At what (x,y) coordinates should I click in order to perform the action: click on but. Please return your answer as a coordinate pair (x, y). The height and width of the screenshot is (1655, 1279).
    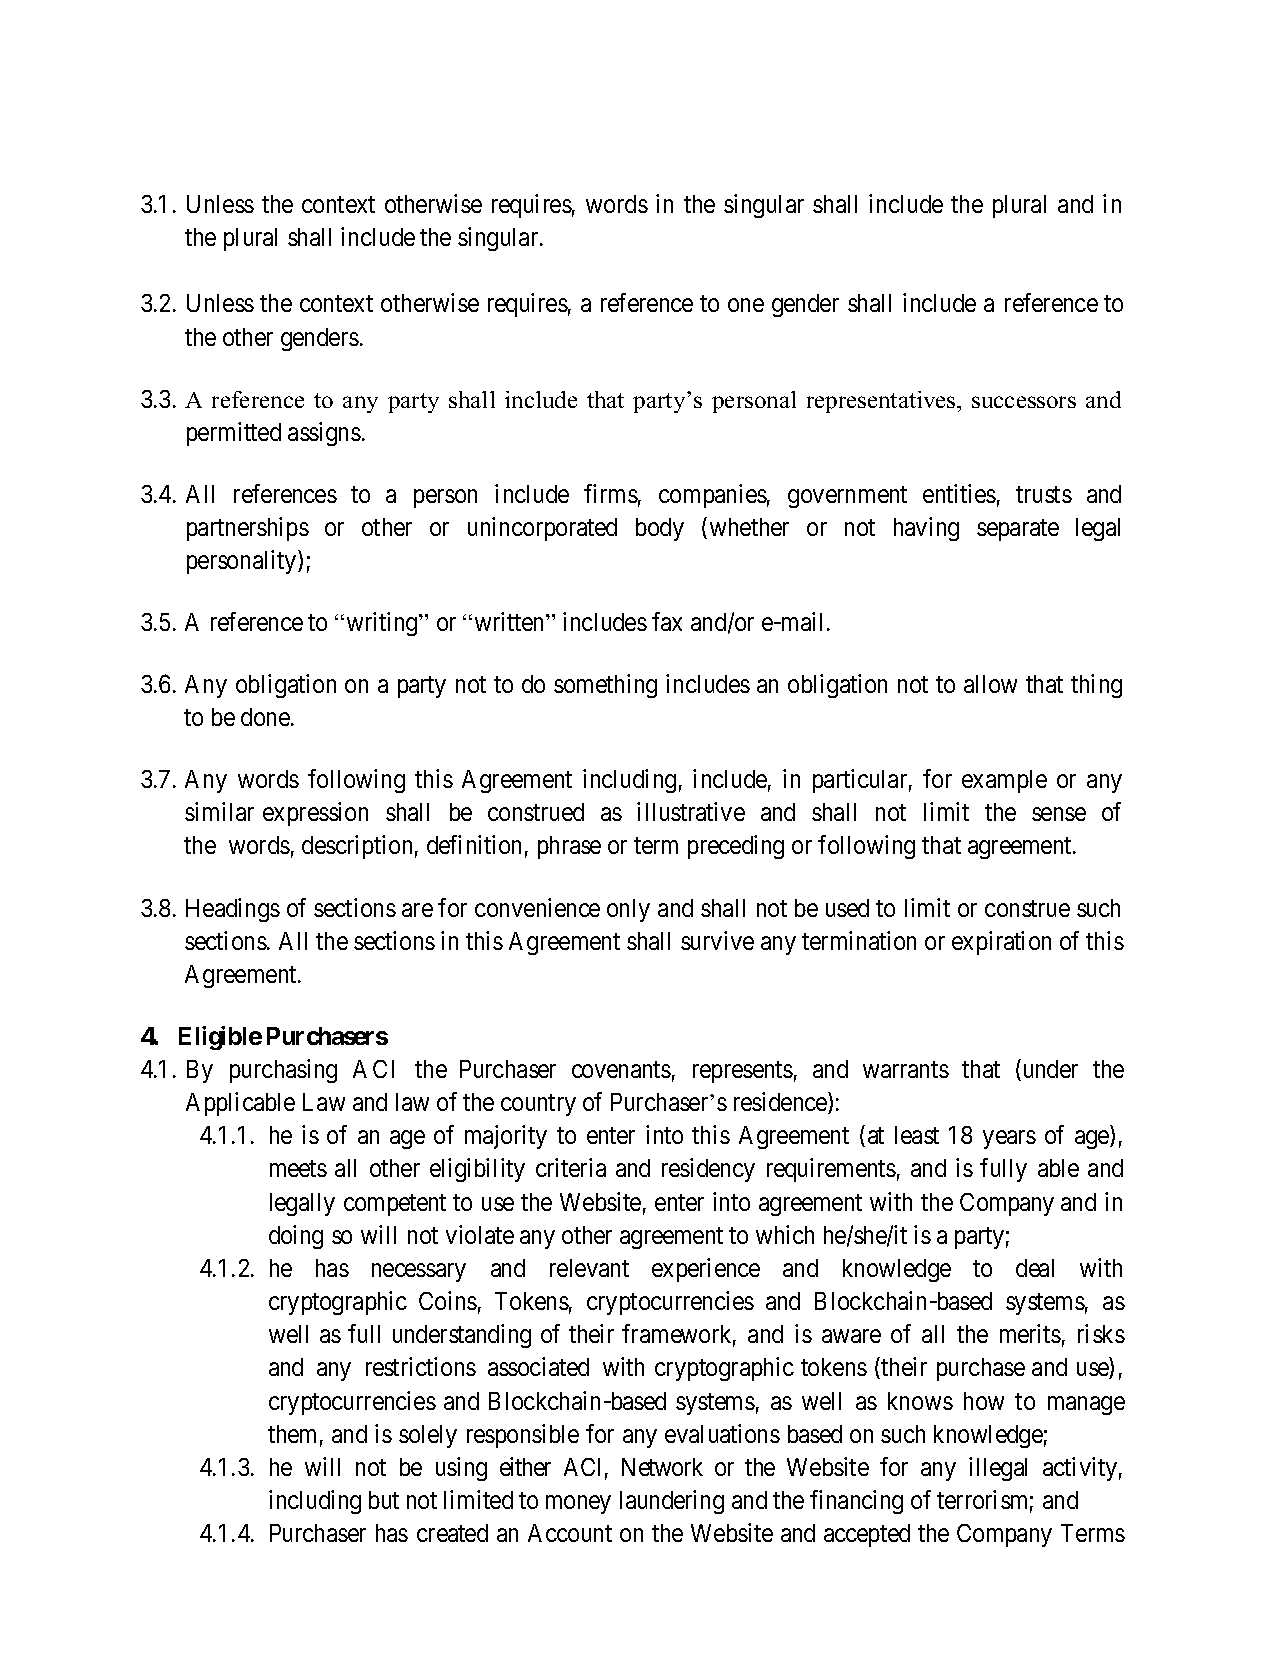
    Looking at the image, I should click on (384, 1500).
